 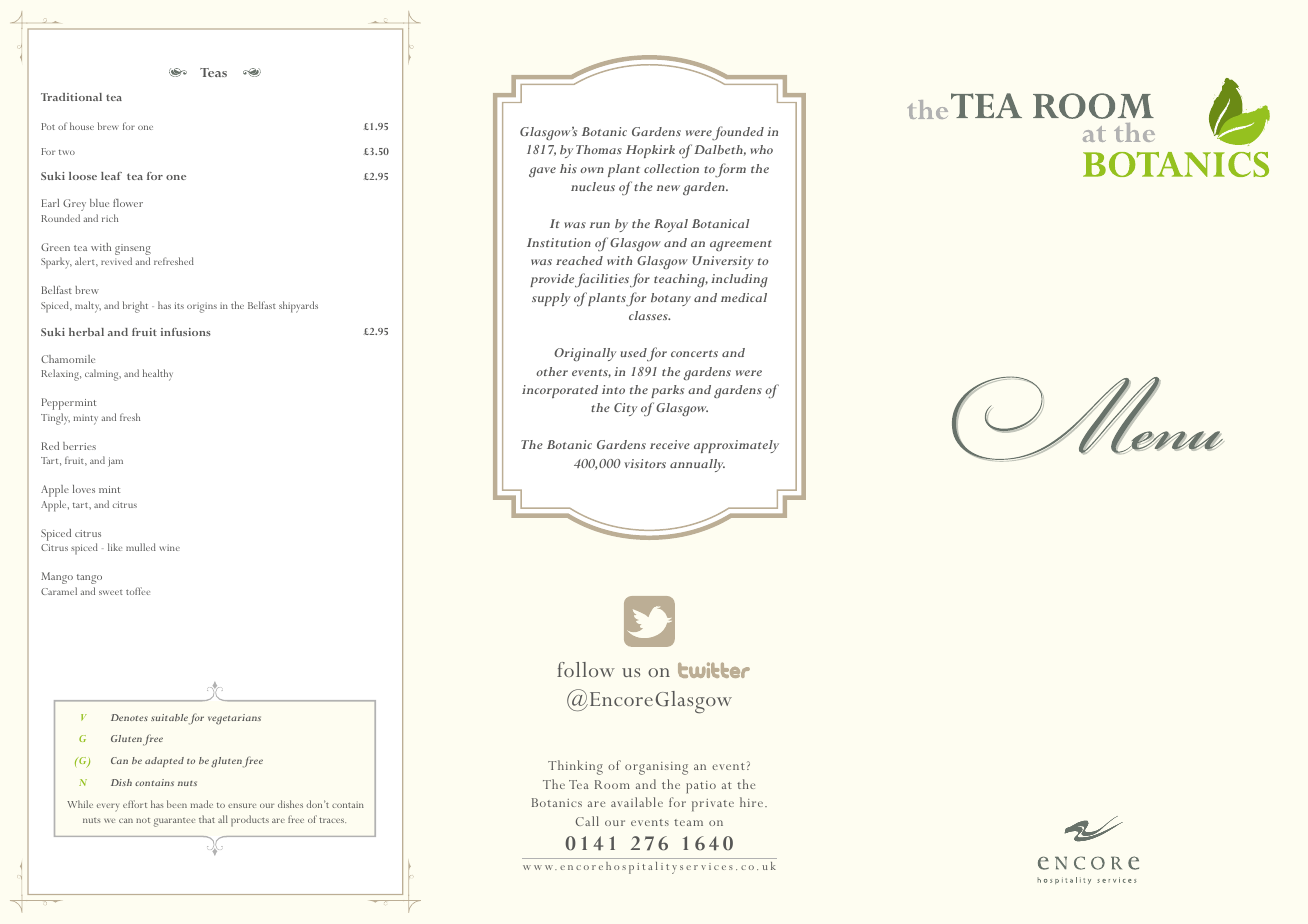 What do you see at coordinates (141, 547) in the screenshot?
I see `mulled` at bounding box center [141, 547].
